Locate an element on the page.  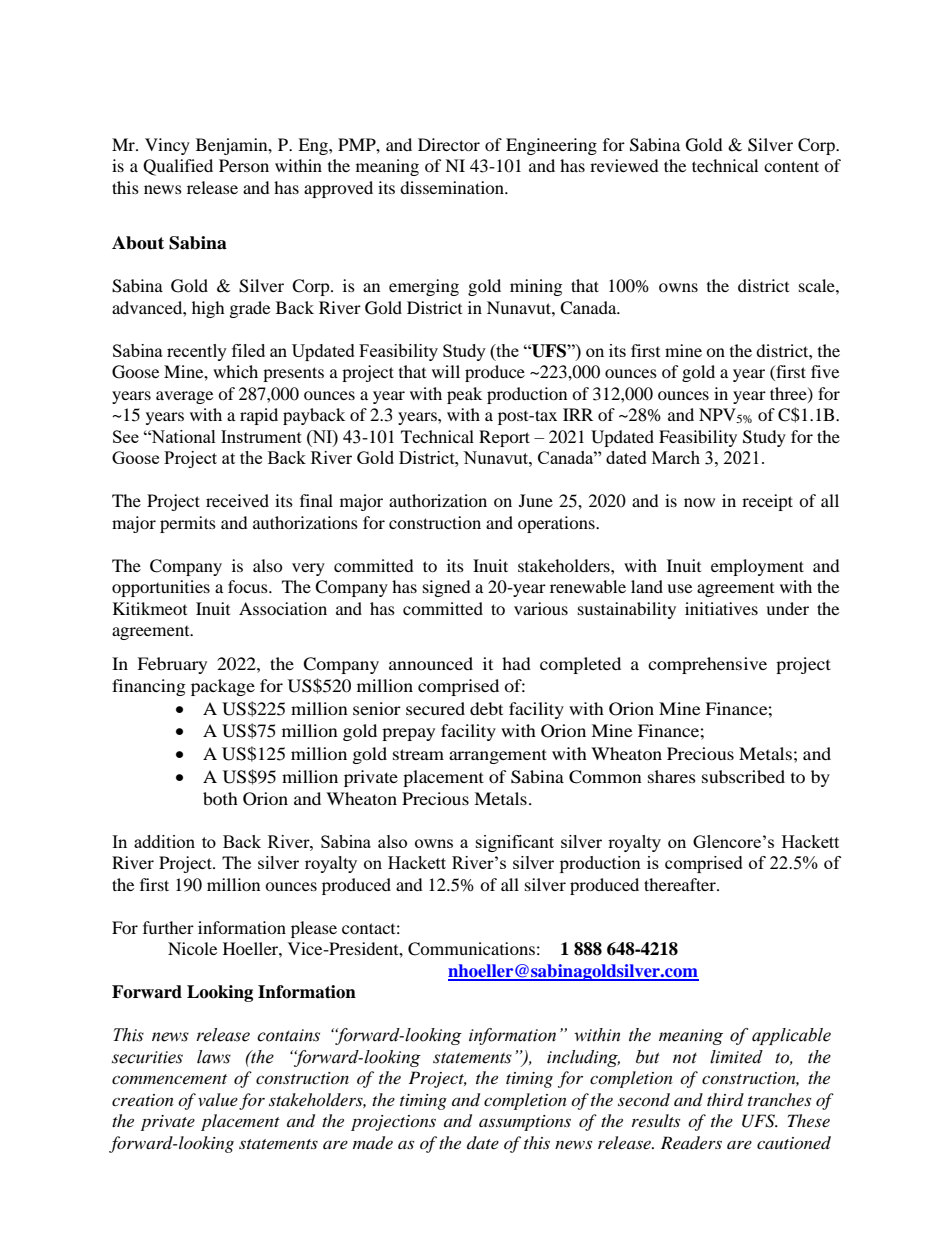
Qualified is located at coordinates (178, 167).
